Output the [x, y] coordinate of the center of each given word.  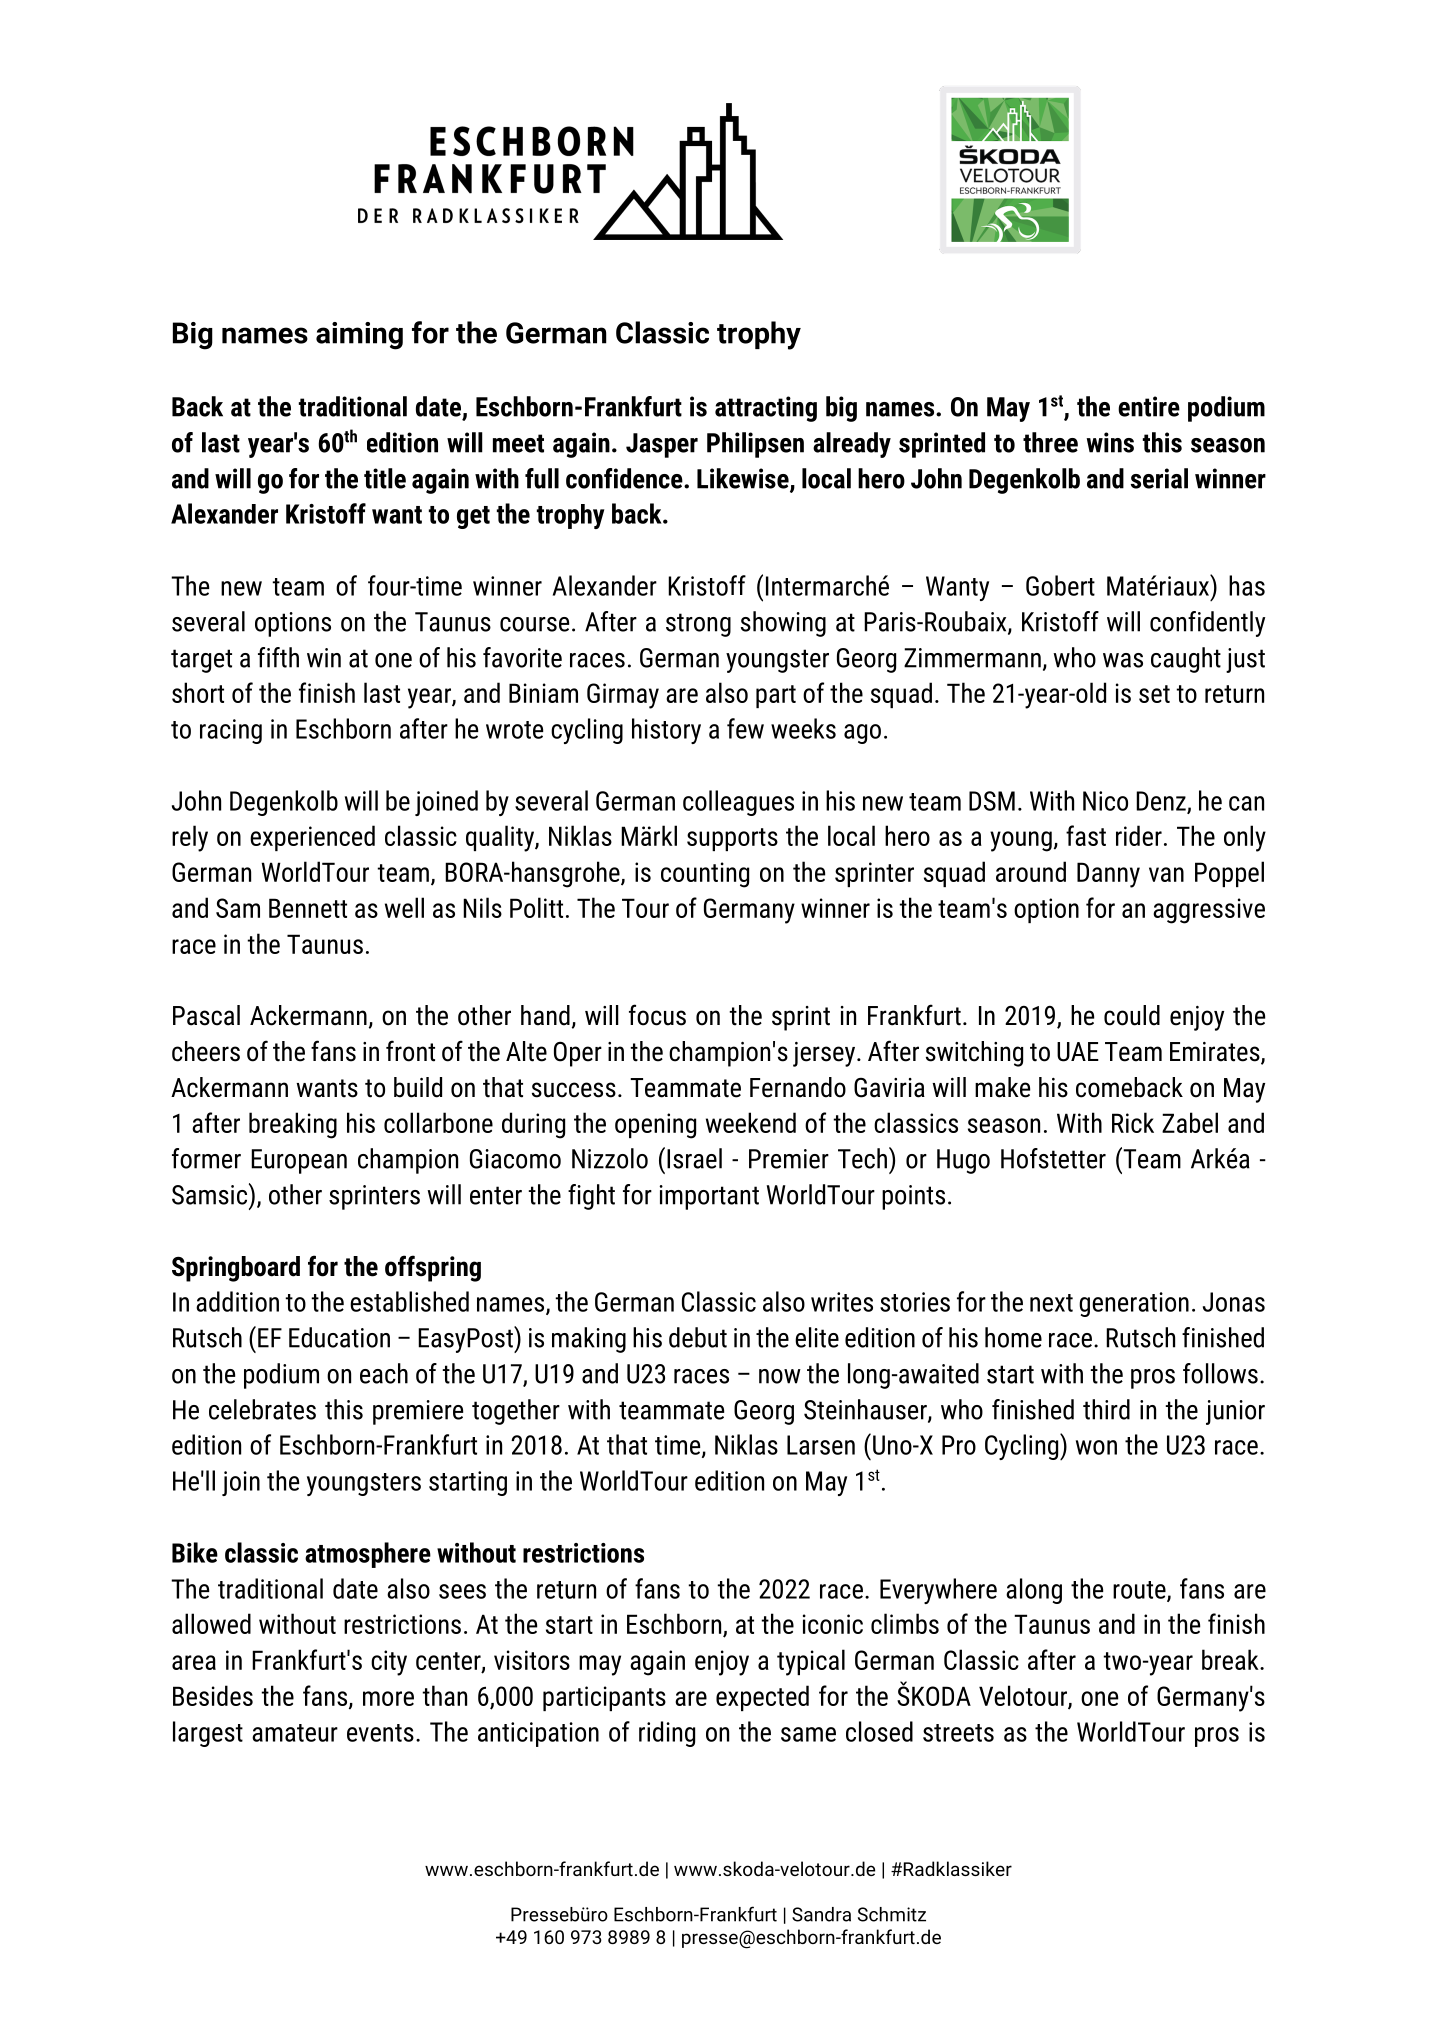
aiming [359, 336]
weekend [751, 1122]
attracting [766, 409]
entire [1149, 406]
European [299, 1161]
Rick [1133, 1122]
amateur [295, 1733]
